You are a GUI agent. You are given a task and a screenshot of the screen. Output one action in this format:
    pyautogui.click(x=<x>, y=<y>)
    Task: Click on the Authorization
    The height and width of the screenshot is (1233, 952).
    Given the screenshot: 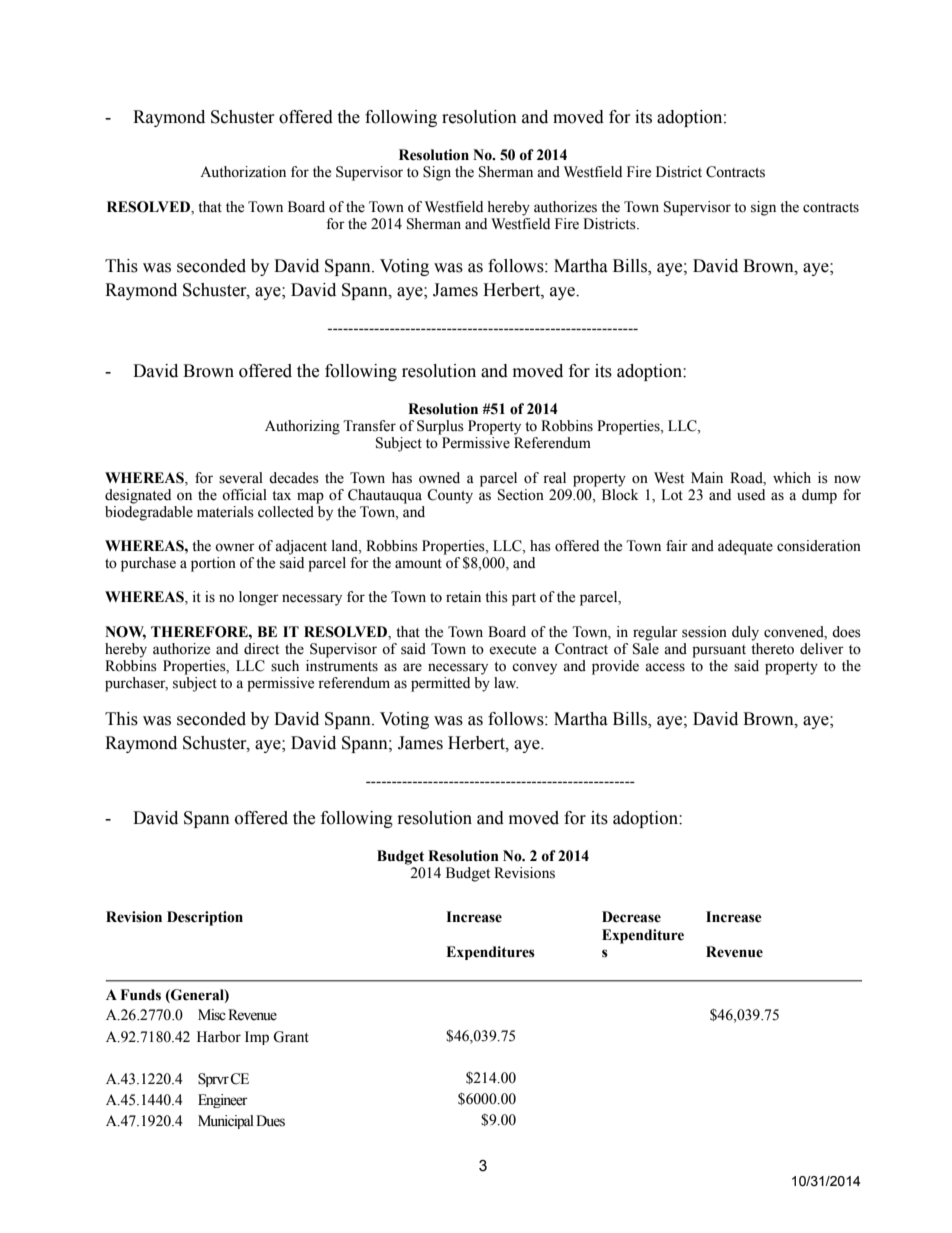 What is the action you would take?
    pyautogui.click(x=243, y=172)
